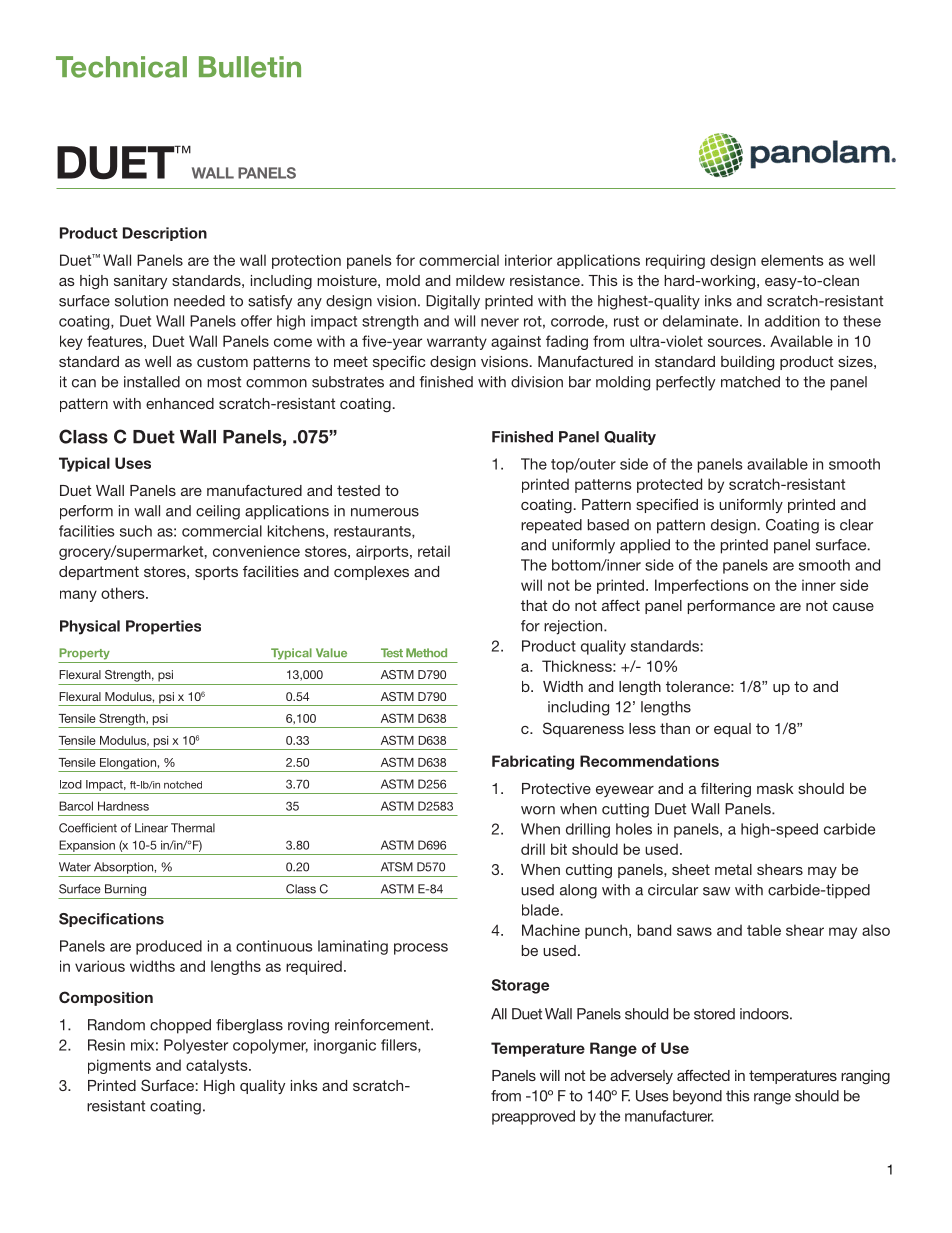 The width and height of the page is (952, 1233). I want to click on that, so click(534, 605).
